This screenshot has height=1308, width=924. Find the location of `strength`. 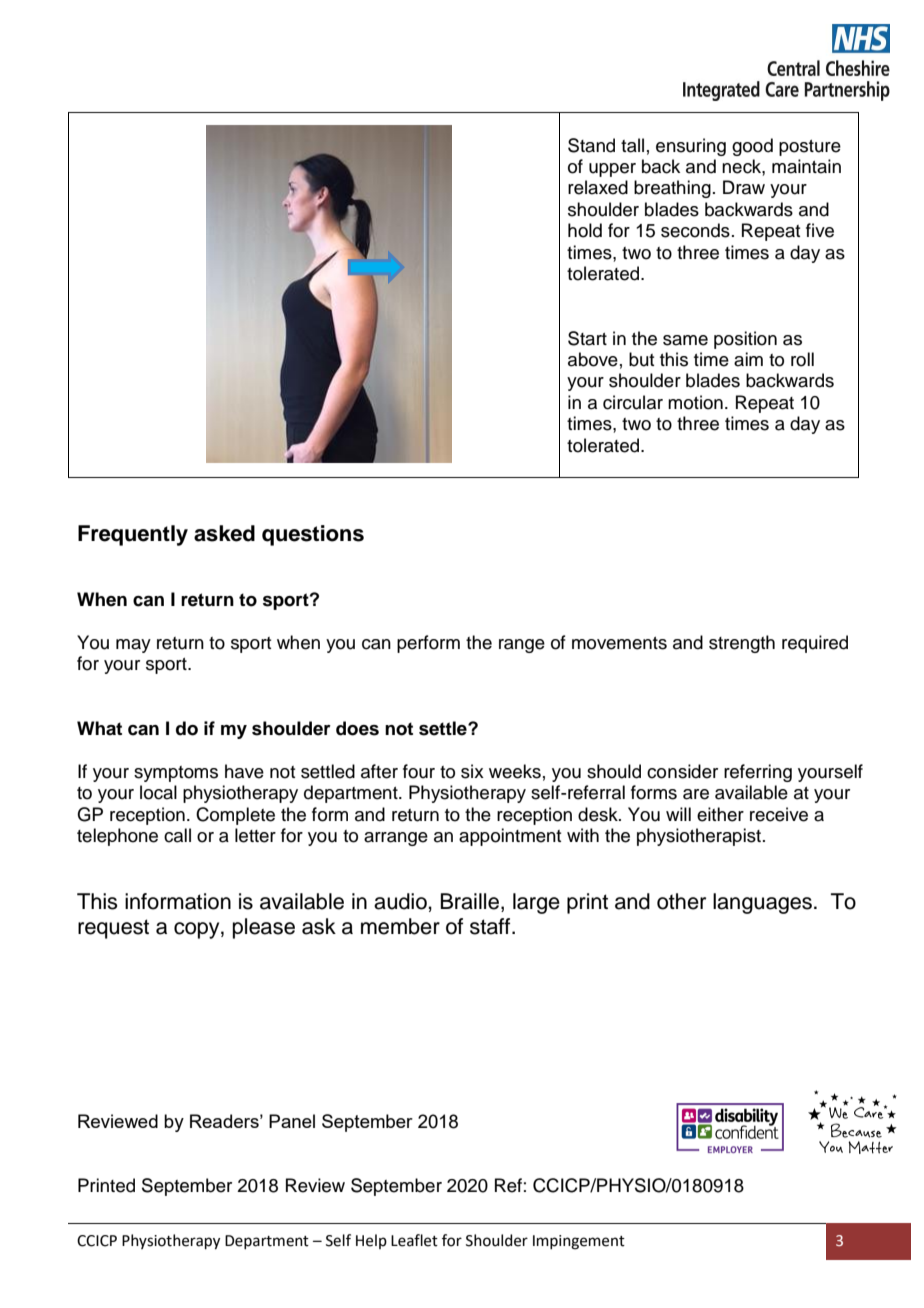

strength is located at coordinates (742, 644).
